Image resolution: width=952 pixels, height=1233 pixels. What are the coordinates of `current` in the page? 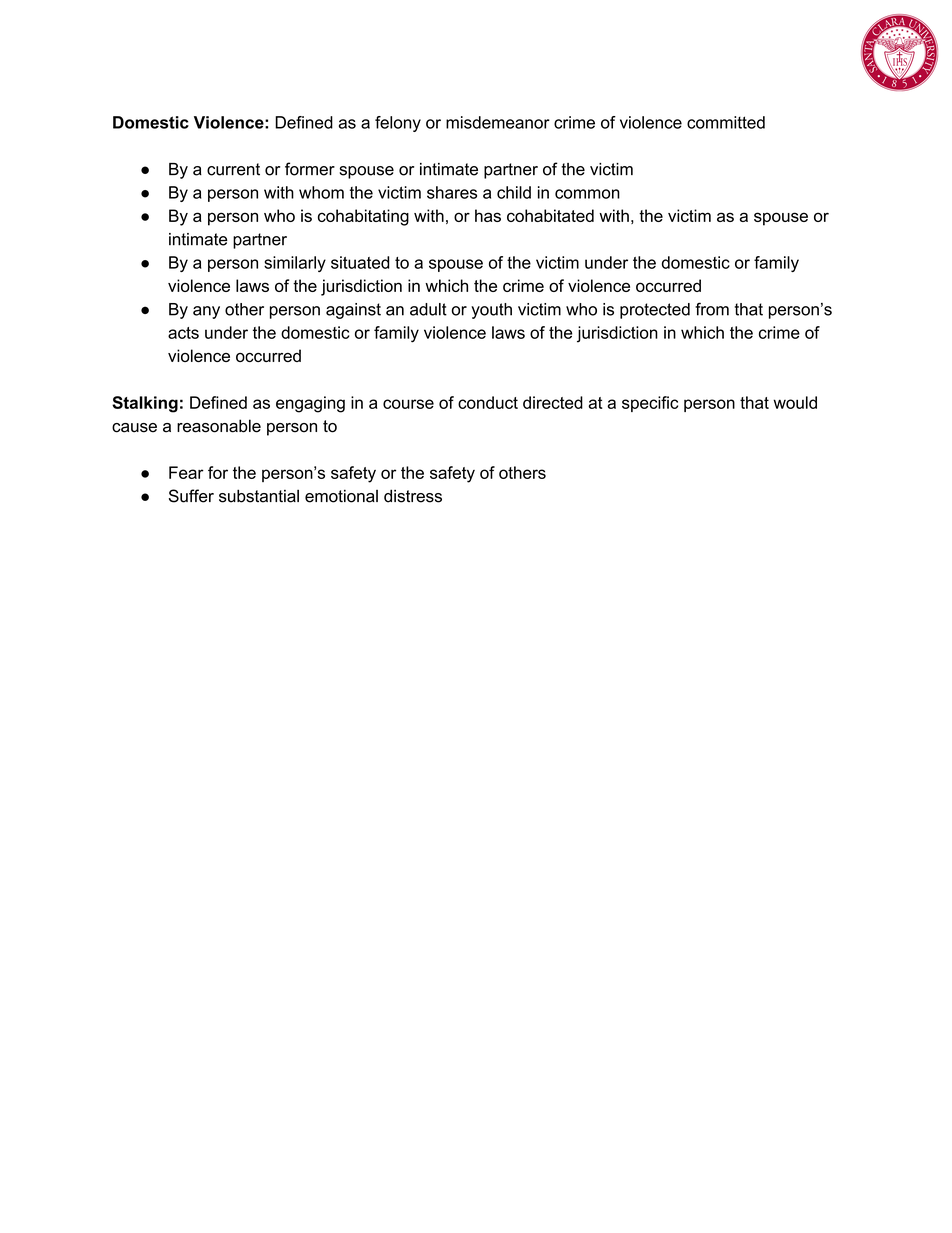 It's located at (233, 169).
